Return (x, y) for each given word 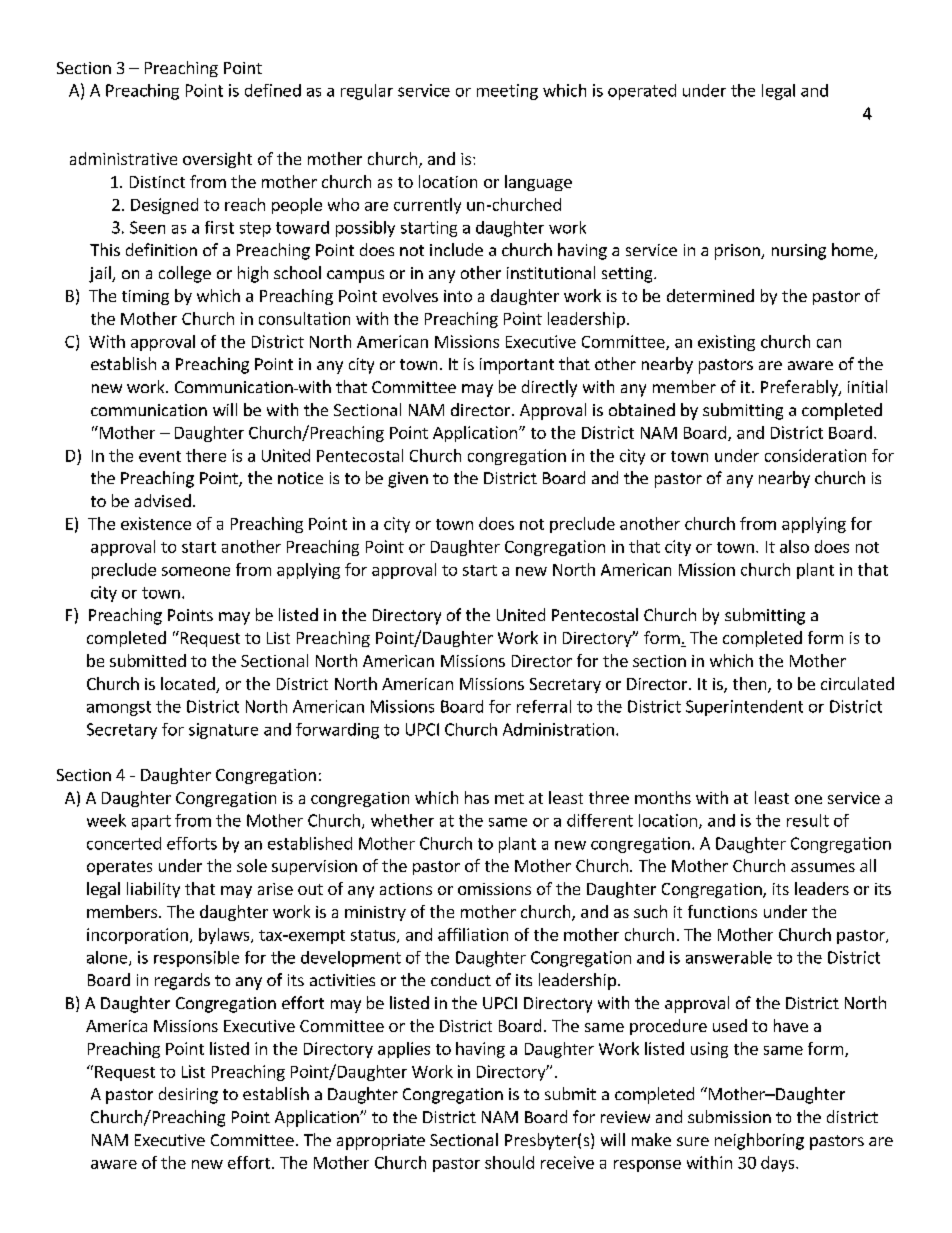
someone (196, 571)
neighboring (759, 1141)
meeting (507, 92)
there (206, 455)
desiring (188, 1095)
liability (153, 890)
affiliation (473, 934)
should (509, 1162)
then (751, 685)
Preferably (800, 388)
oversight (217, 160)
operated (642, 92)
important (517, 366)
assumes (823, 867)
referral (544, 706)
